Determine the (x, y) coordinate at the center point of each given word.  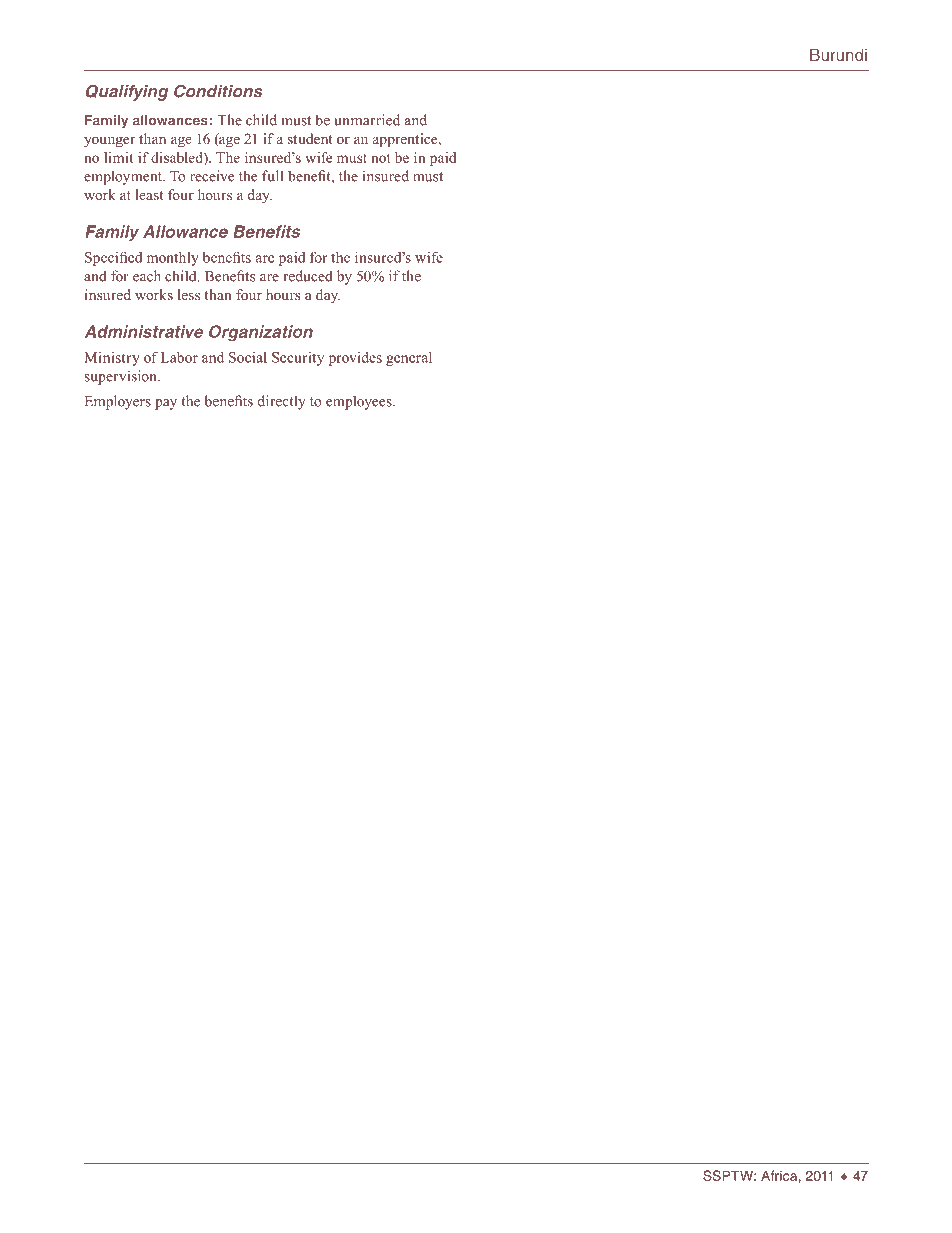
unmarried (367, 120)
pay (166, 404)
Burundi (838, 55)
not (381, 158)
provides (355, 359)
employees (360, 402)
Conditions (218, 91)
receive (212, 176)
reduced (308, 276)
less (189, 294)
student (310, 138)
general (409, 359)
